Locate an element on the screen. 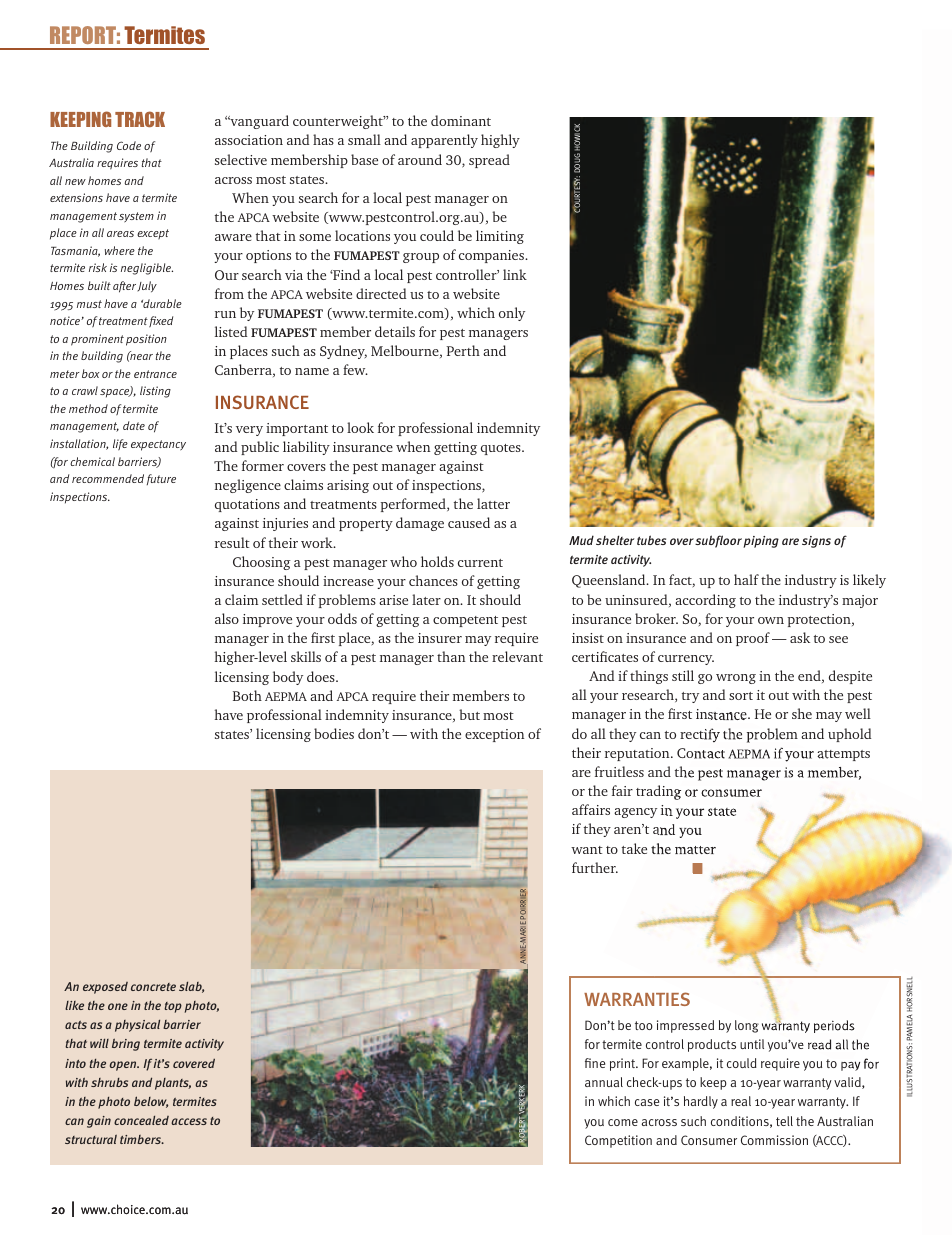 The image size is (952, 1242). below is located at coordinates (151, 1102).
